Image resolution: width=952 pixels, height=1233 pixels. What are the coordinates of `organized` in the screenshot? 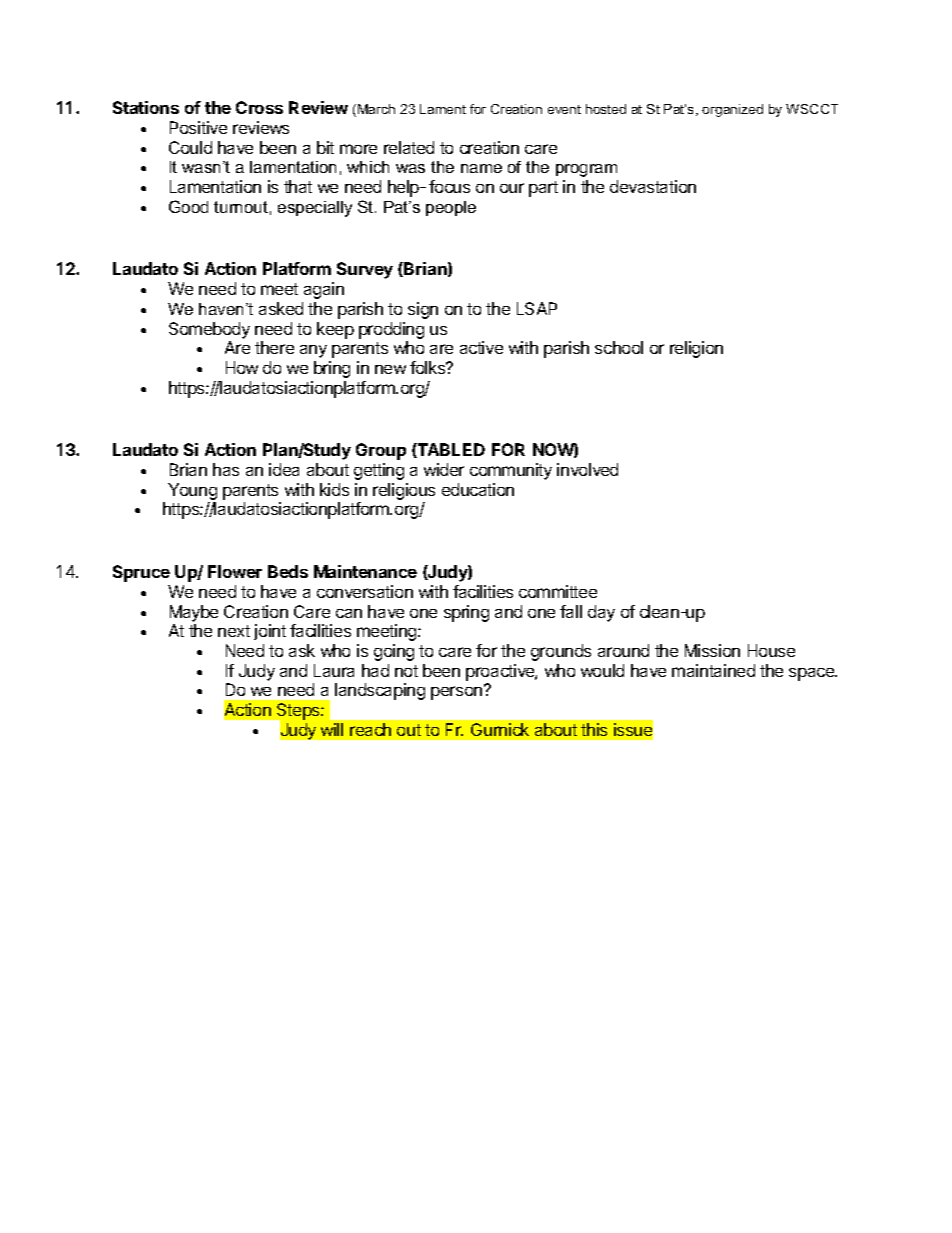 It's located at (732, 110).
